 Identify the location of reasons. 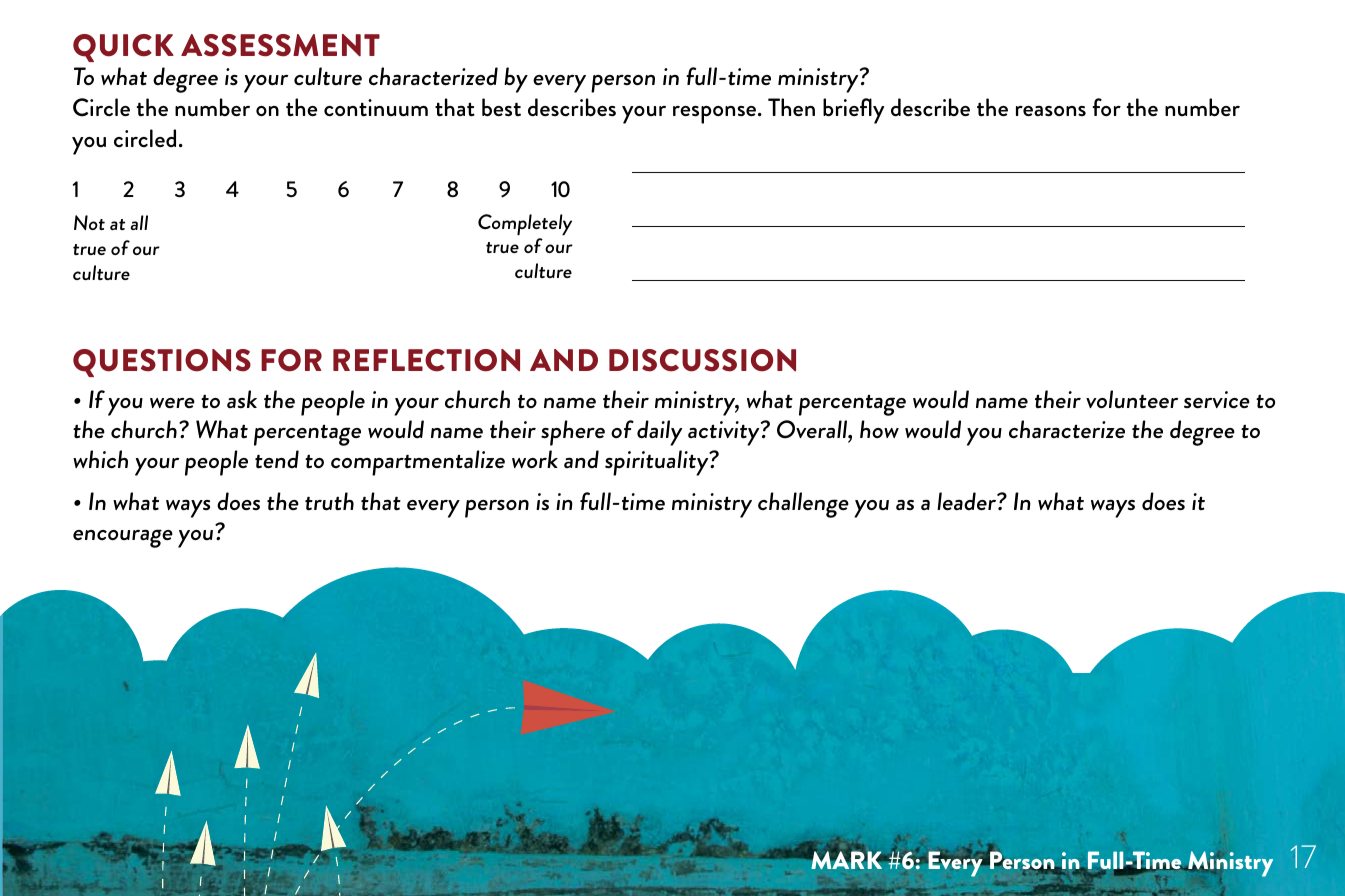
(1051, 111).
